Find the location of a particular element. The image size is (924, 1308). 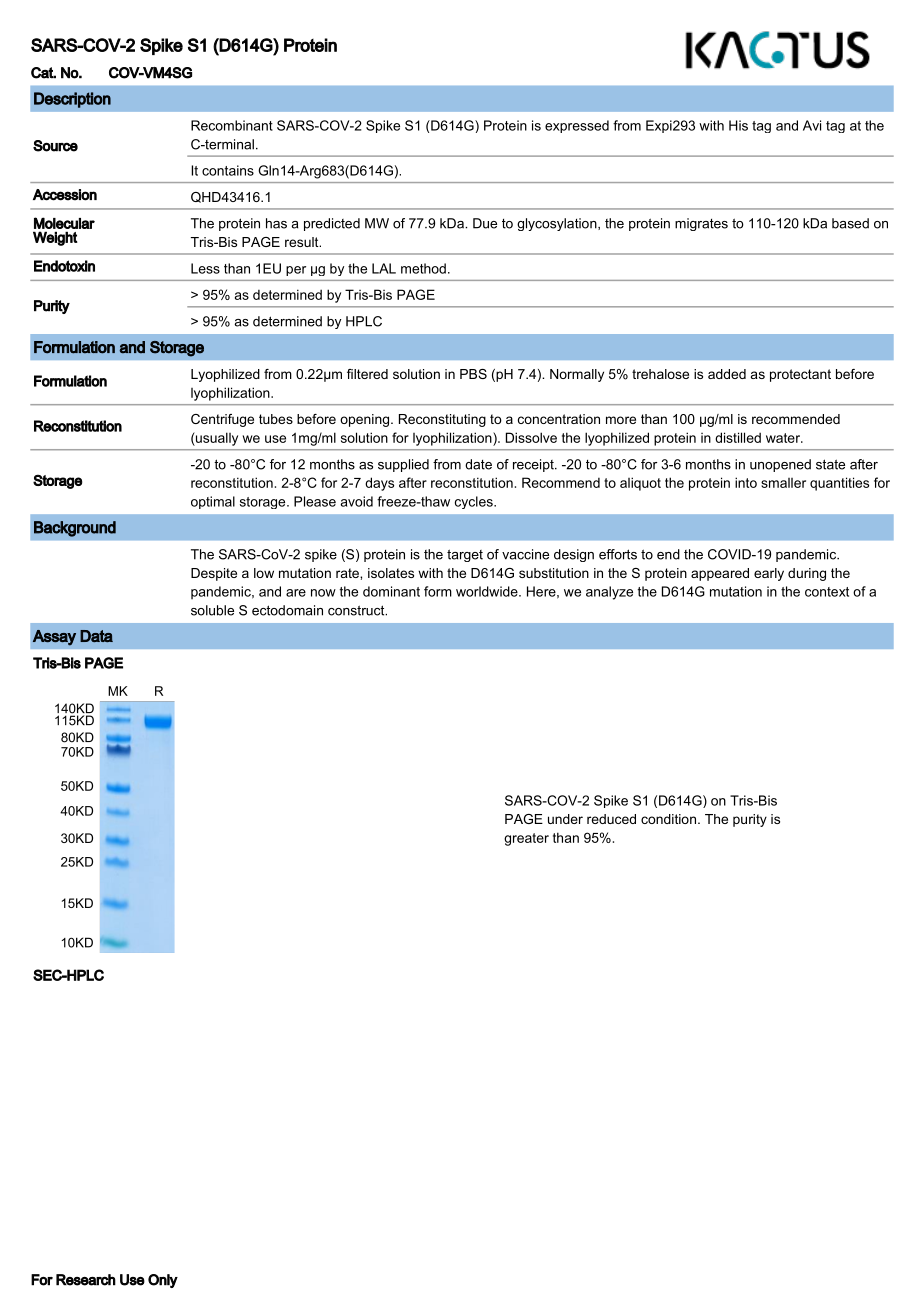

Recombinant is located at coordinates (232, 125).
